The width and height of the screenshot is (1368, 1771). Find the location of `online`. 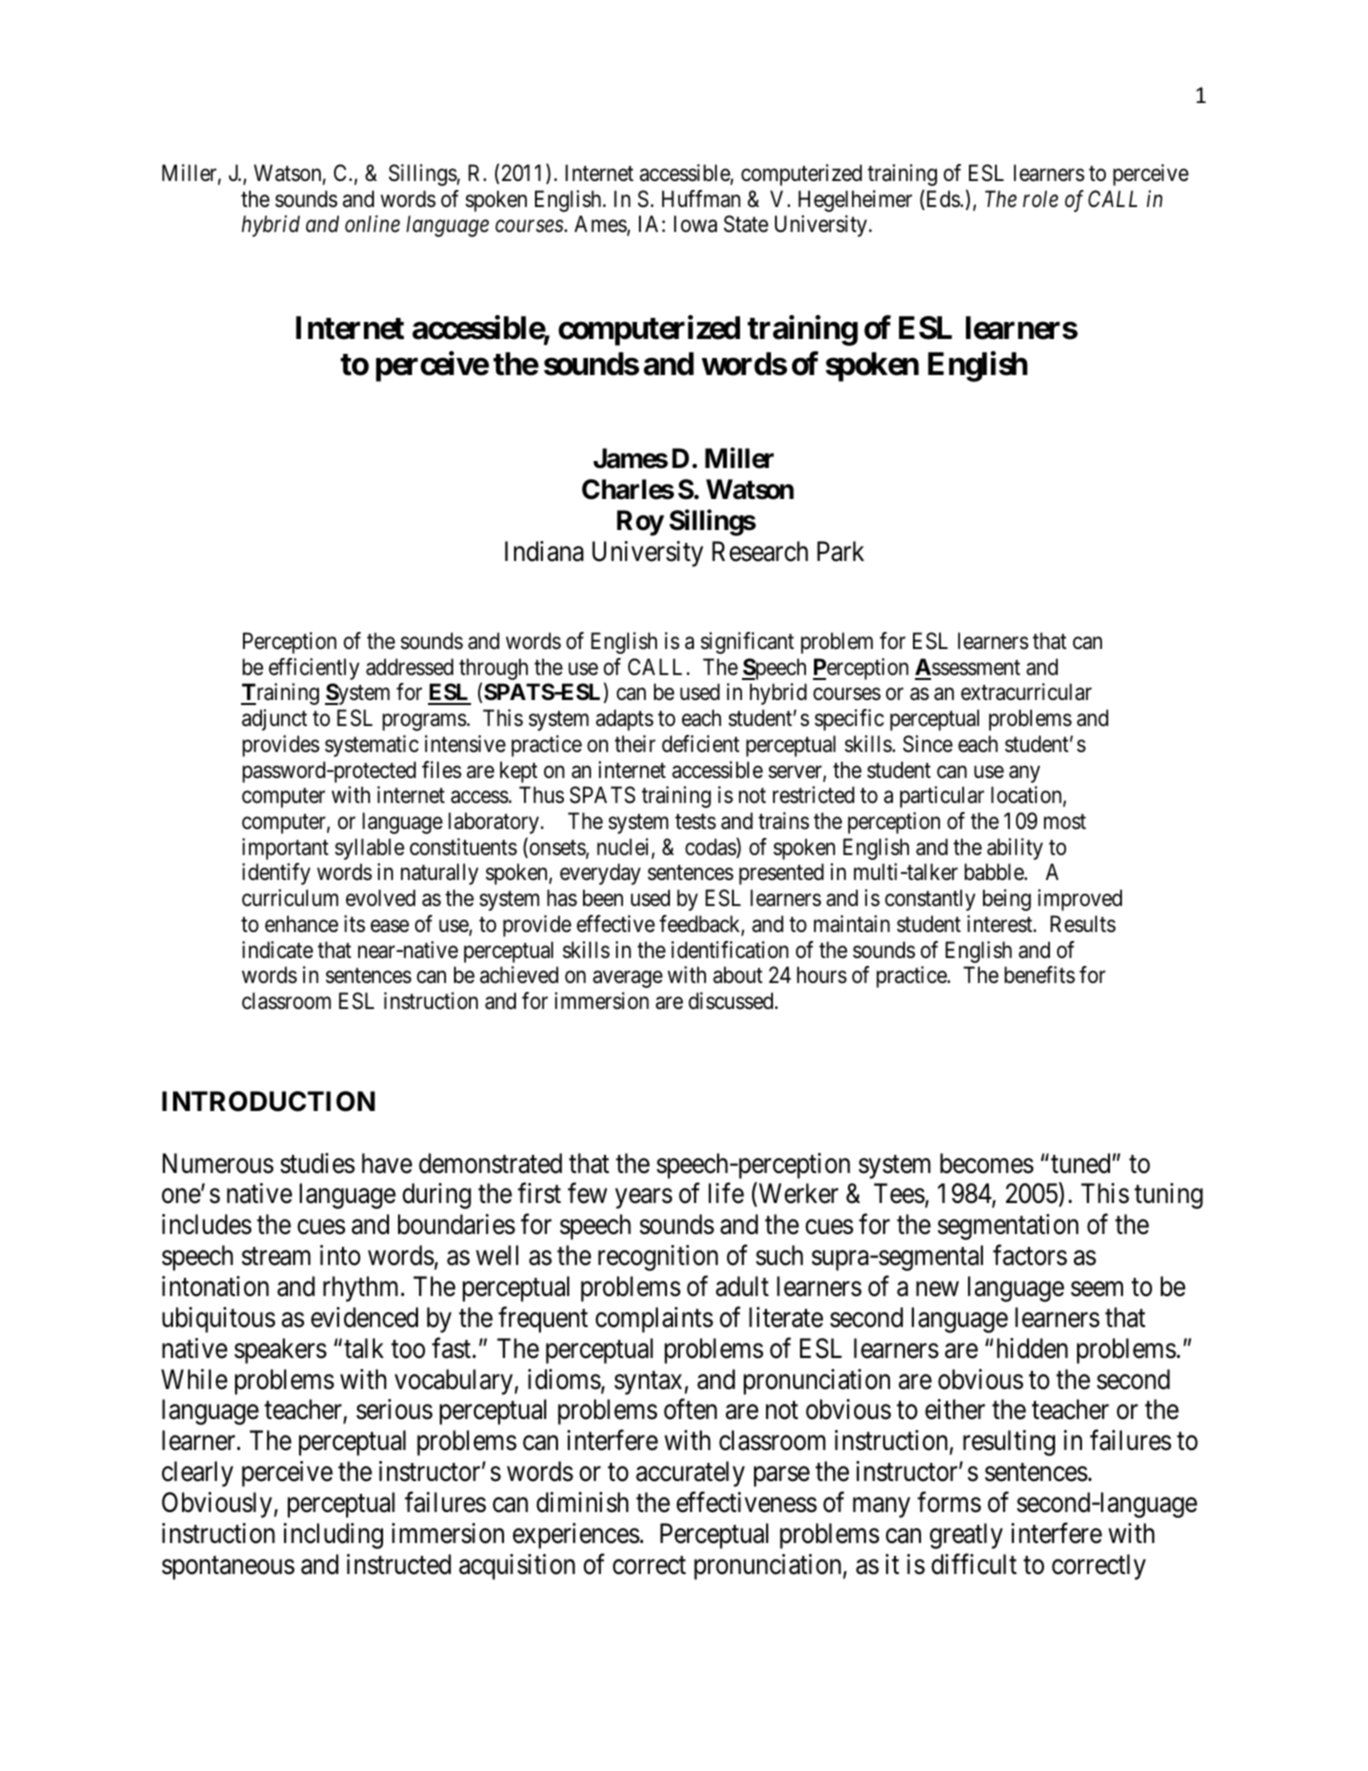

online is located at coordinates (372, 224).
